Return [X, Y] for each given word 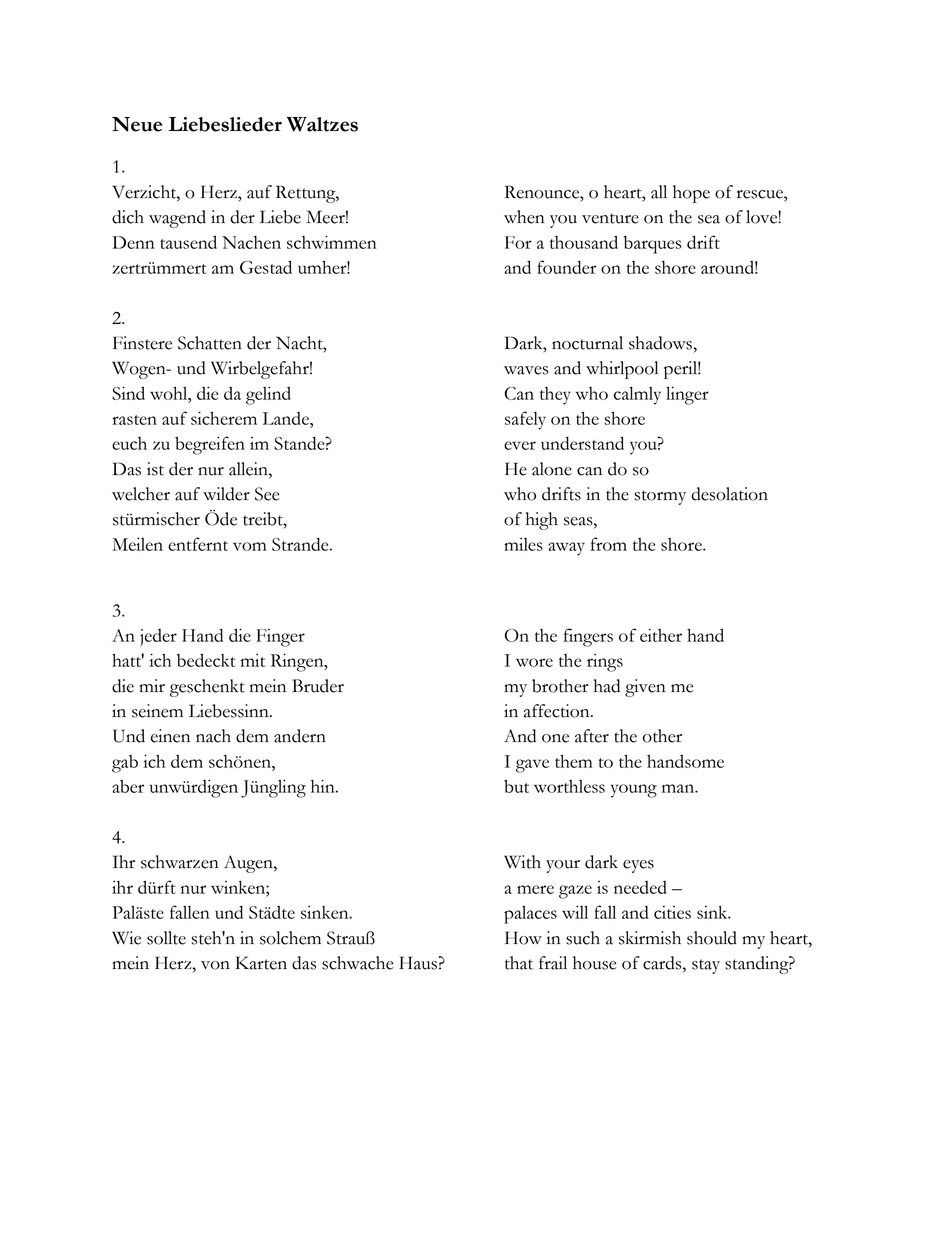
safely [525, 420]
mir [152, 685]
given [645, 688]
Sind [128, 393]
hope [691, 194]
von [215, 965]
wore [534, 662]
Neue [137, 124]
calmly [637, 395]
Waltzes [322, 124]
